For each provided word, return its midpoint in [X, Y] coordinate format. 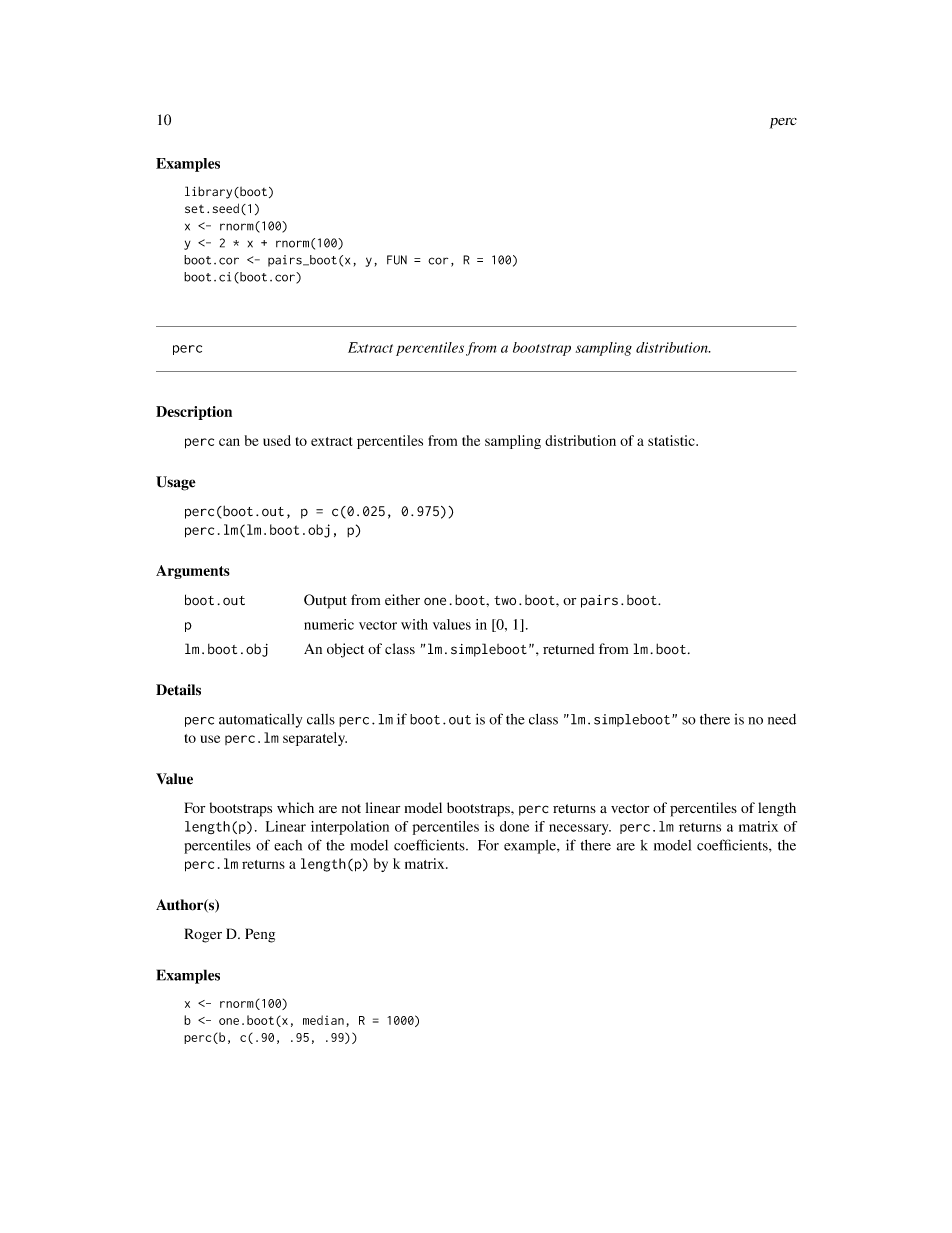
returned [569, 649]
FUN [397, 260]
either [402, 599]
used [277, 440]
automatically [260, 720]
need [782, 719]
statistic [672, 440]
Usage [176, 483]
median [323, 1020]
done [514, 826]
